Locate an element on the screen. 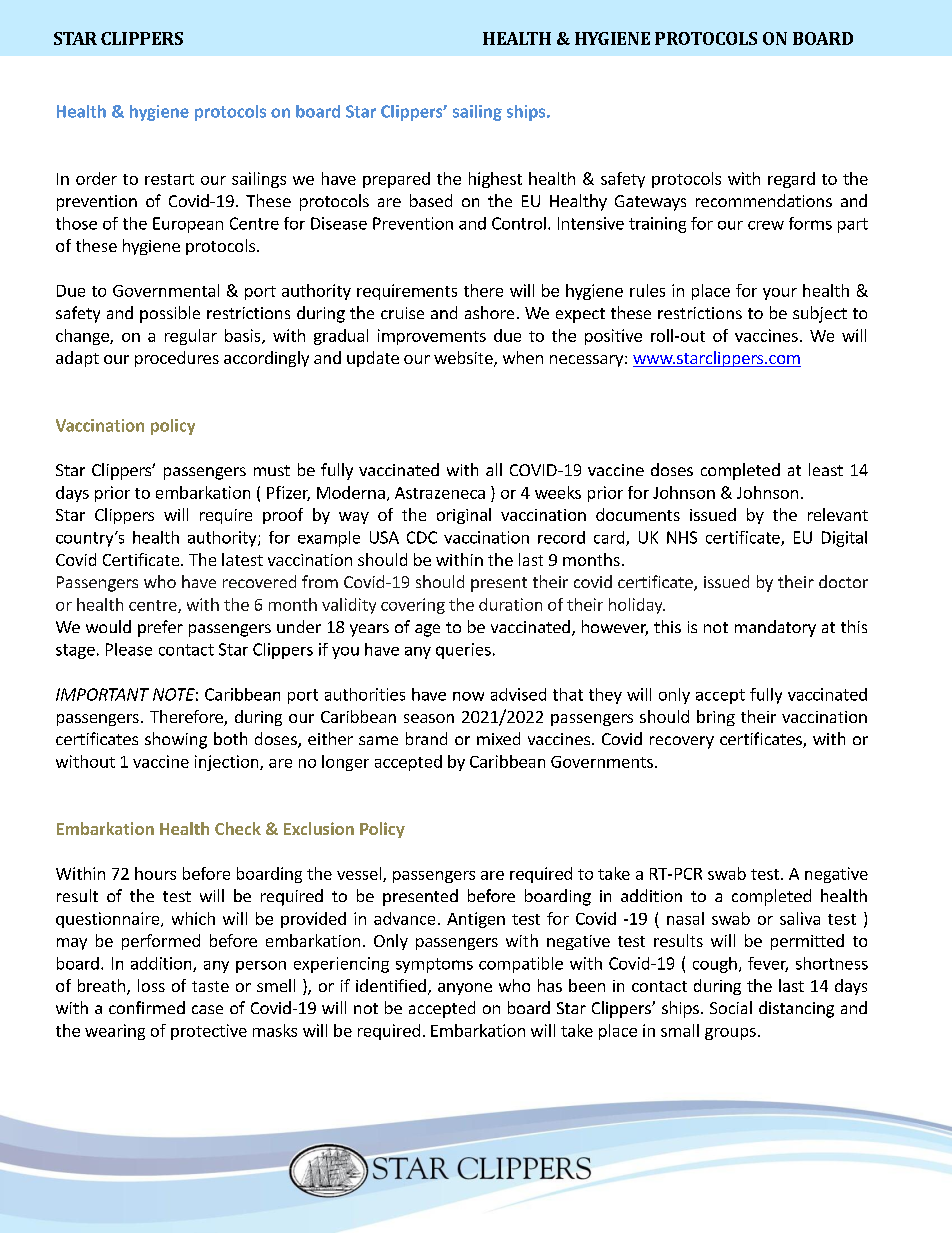  Social is located at coordinates (731, 1007).
